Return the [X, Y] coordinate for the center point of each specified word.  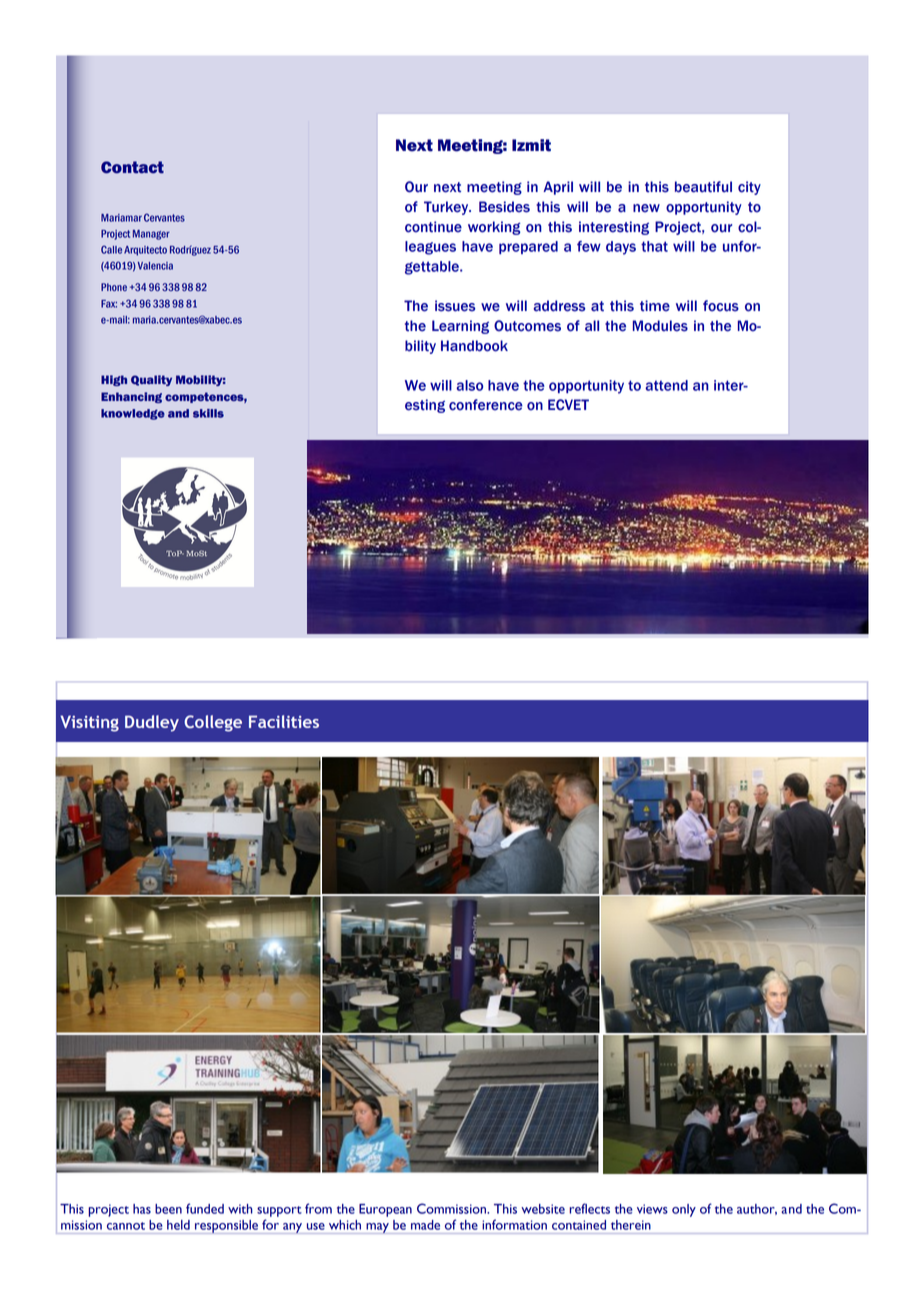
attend [666, 385]
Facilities [284, 721]
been [168, 1209]
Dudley [152, 723]
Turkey [447, 208]
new [646, 208]
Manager [151, 235]
